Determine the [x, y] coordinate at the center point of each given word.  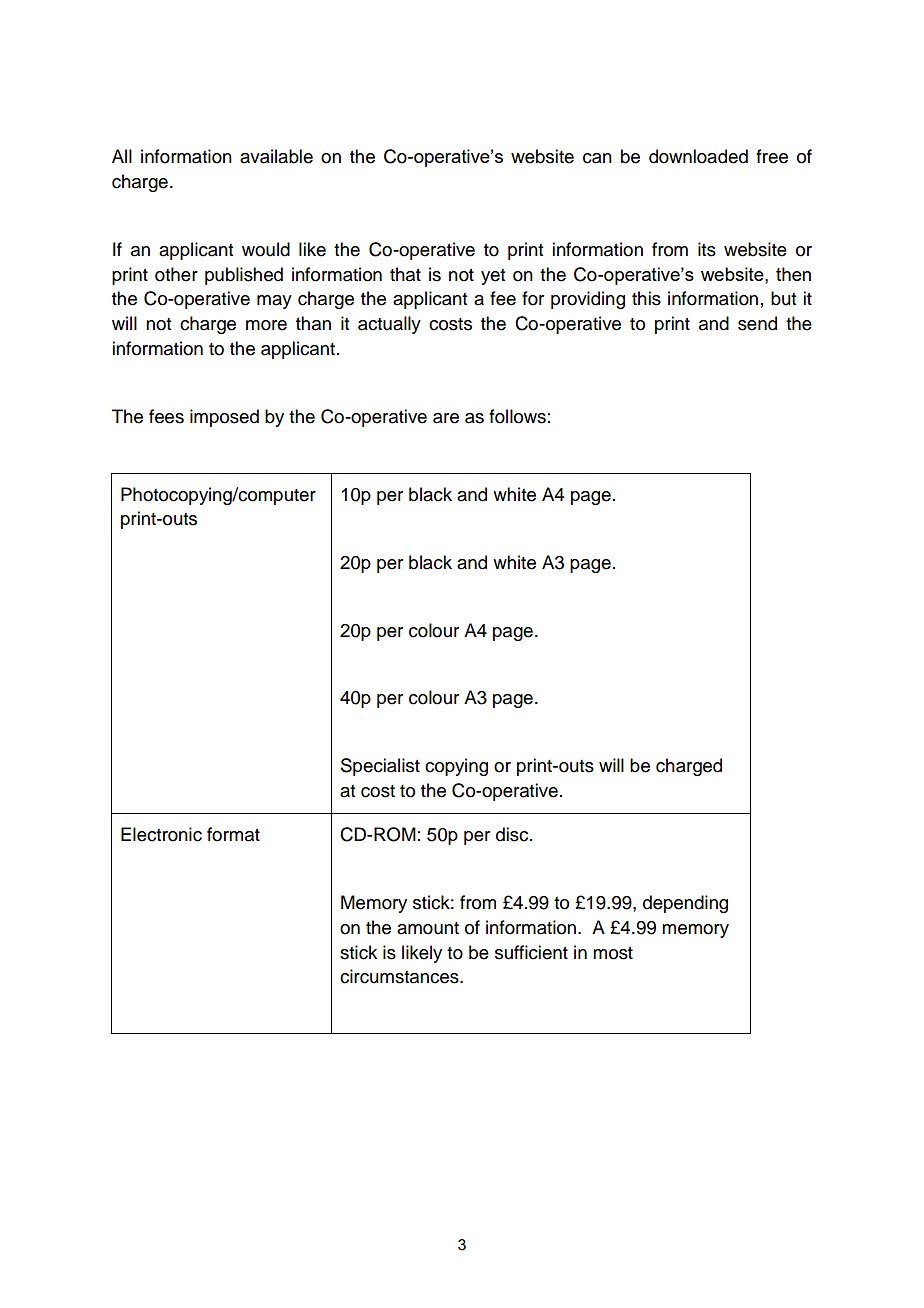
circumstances [400, 976]
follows [517, 416]
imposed [224, 418]
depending [685, 904]
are [446, 418]
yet [493, 277]
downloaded [698, 156]
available [276, 156]
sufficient [531, 952]
